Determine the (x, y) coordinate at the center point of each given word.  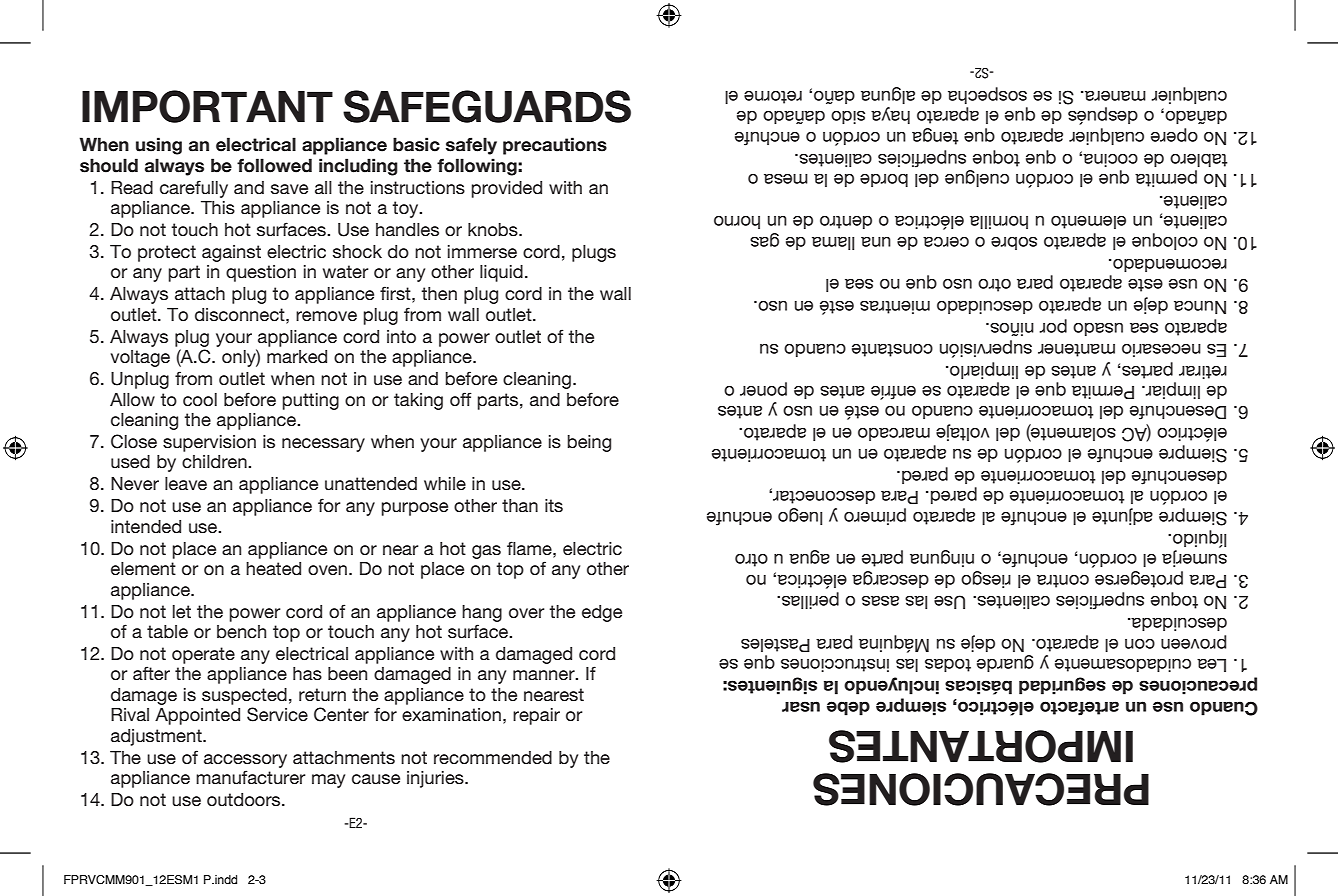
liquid (501, 273)
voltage (140, 358)
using (159, 146)
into (401, 336)
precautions (555, 146)
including (358, 167)
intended (146, 526)
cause (376, 779)
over (527, 613)
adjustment (157, 737)
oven (327, 570)
